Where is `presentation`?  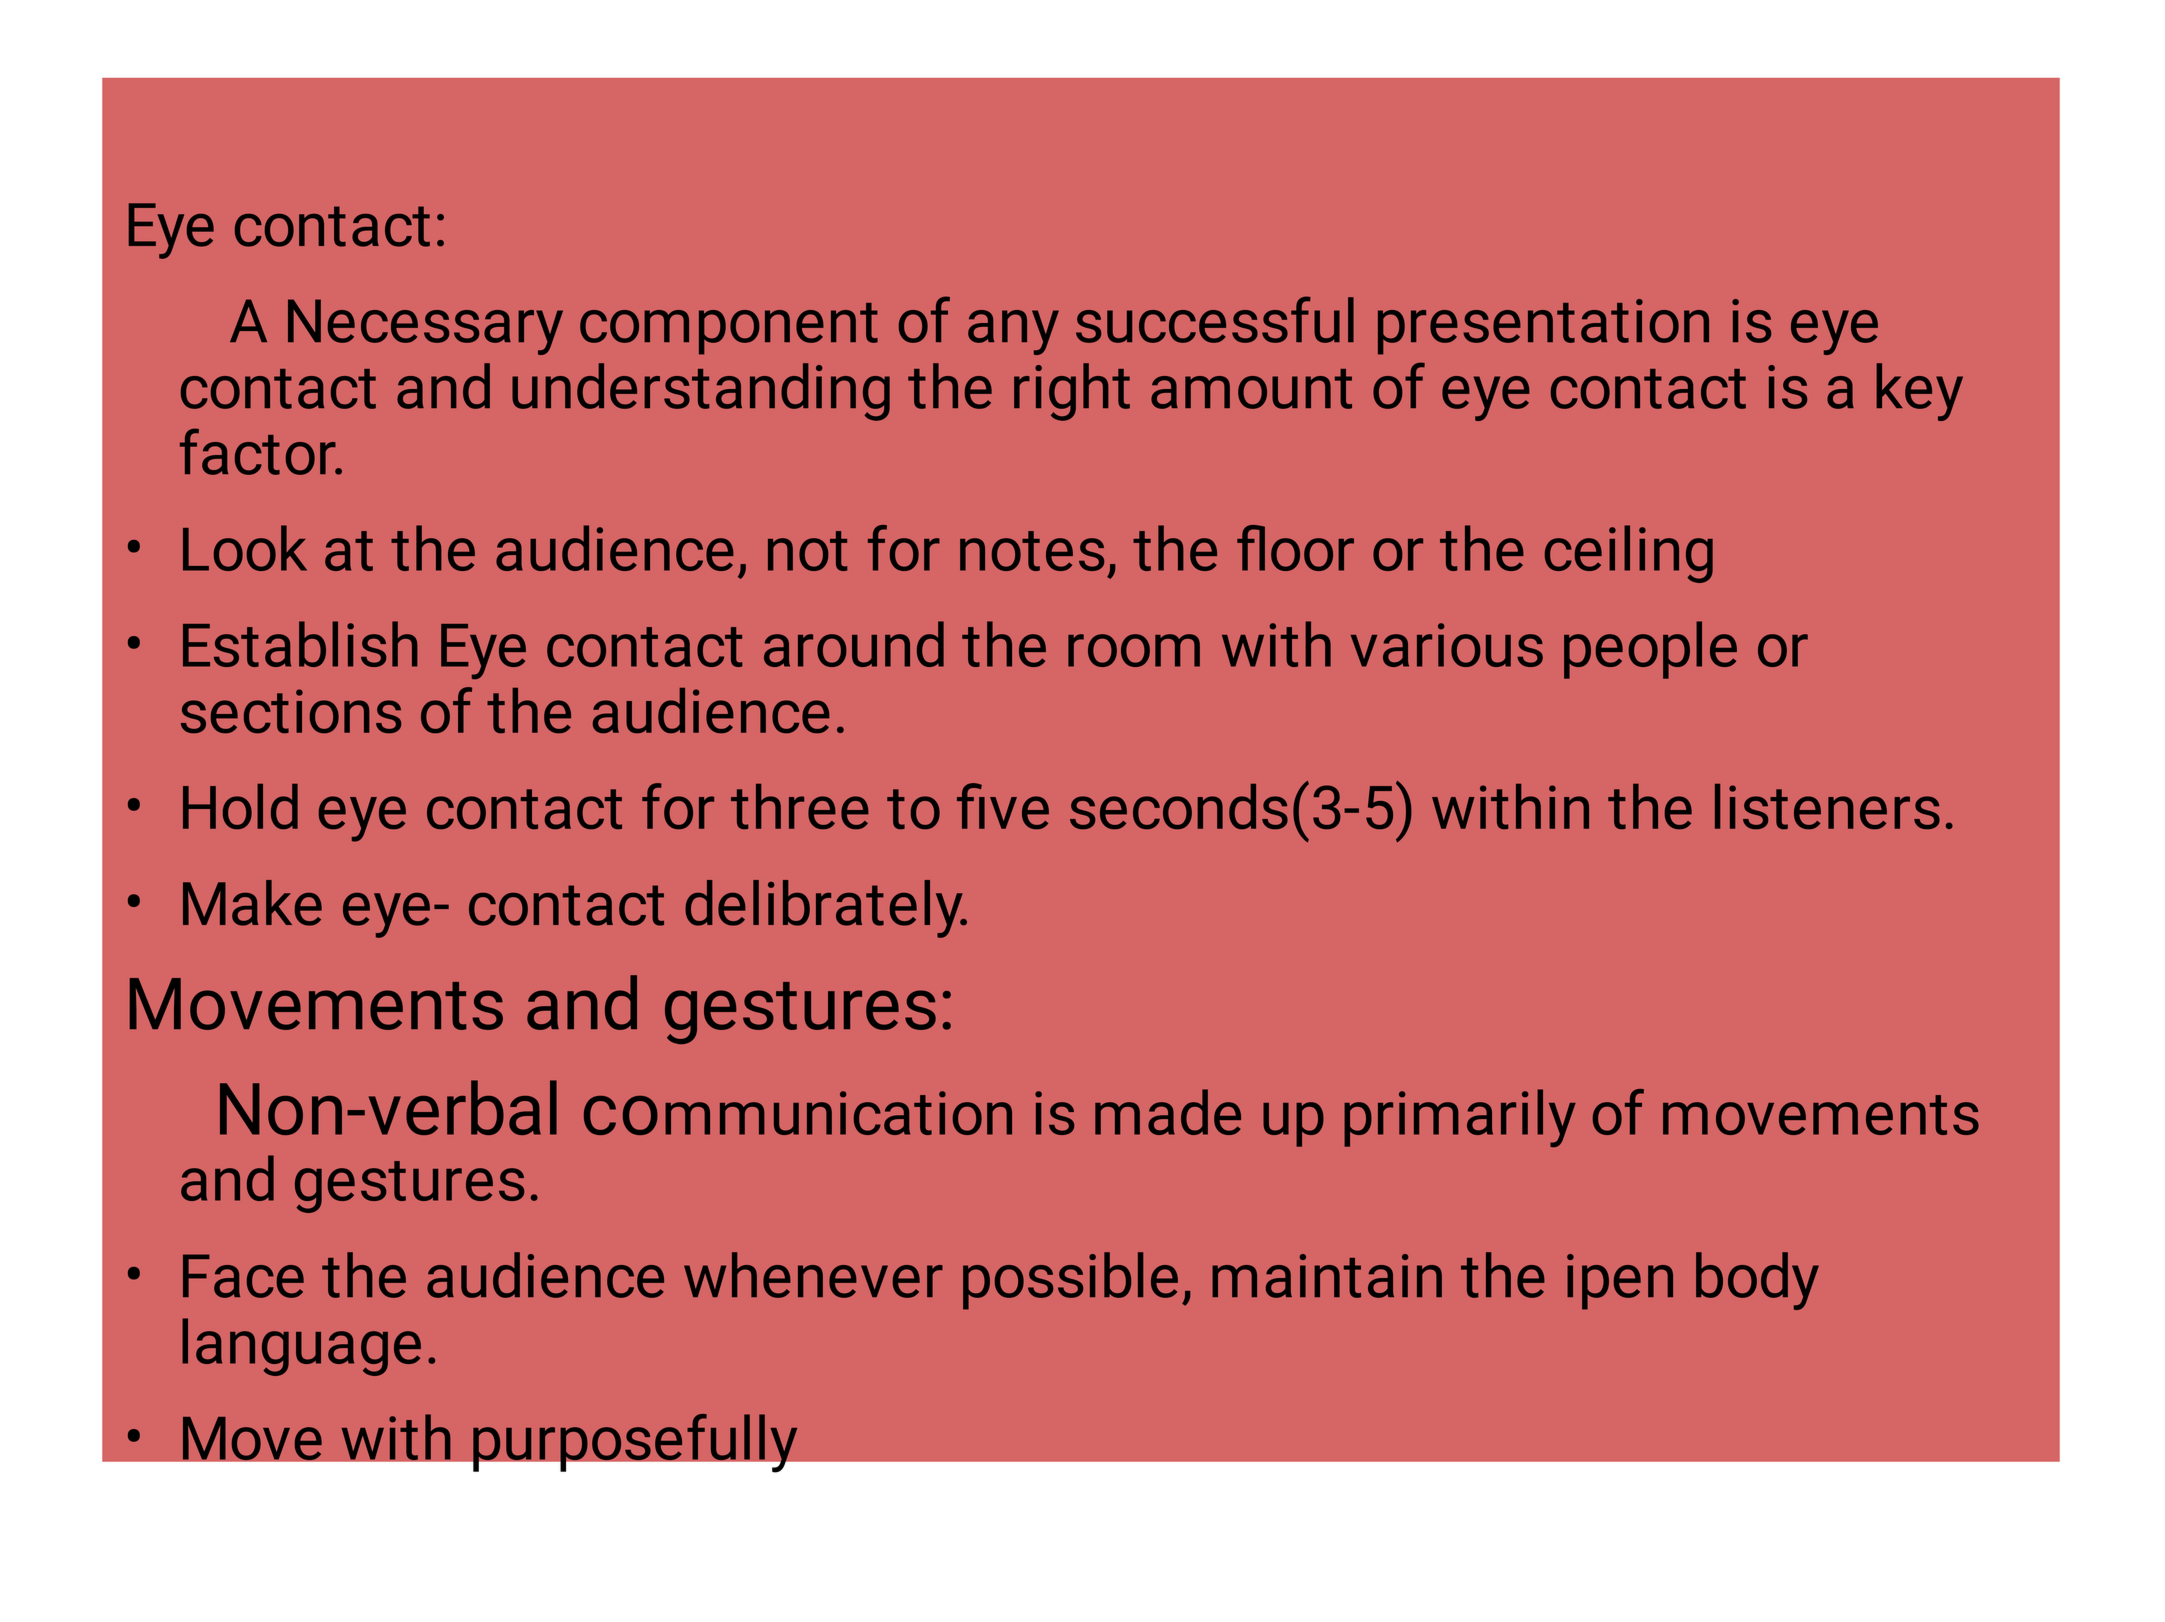
presentation is located at coordinates (1543, 327).
